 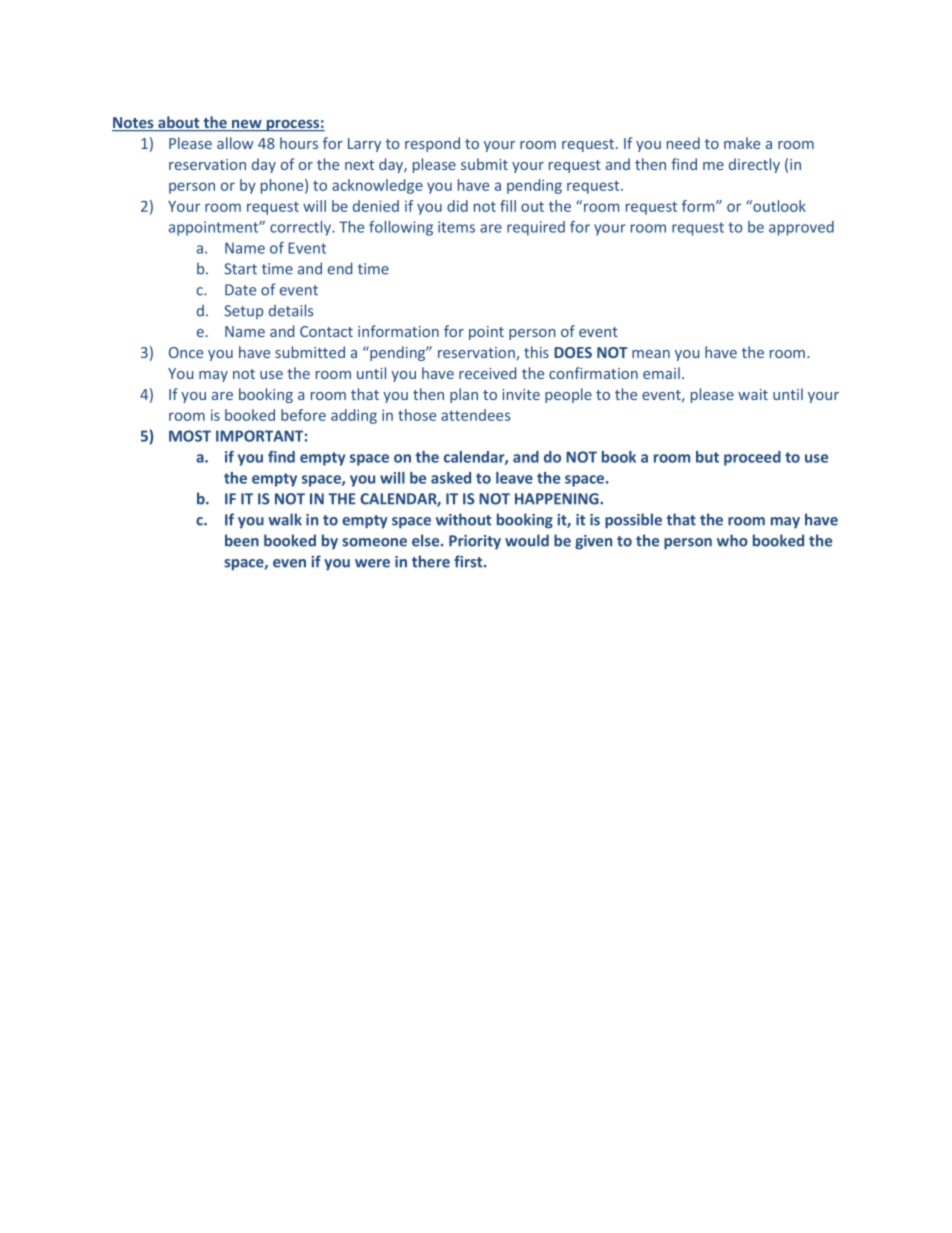 I want to click on asked, so click(x=451, y=478).
